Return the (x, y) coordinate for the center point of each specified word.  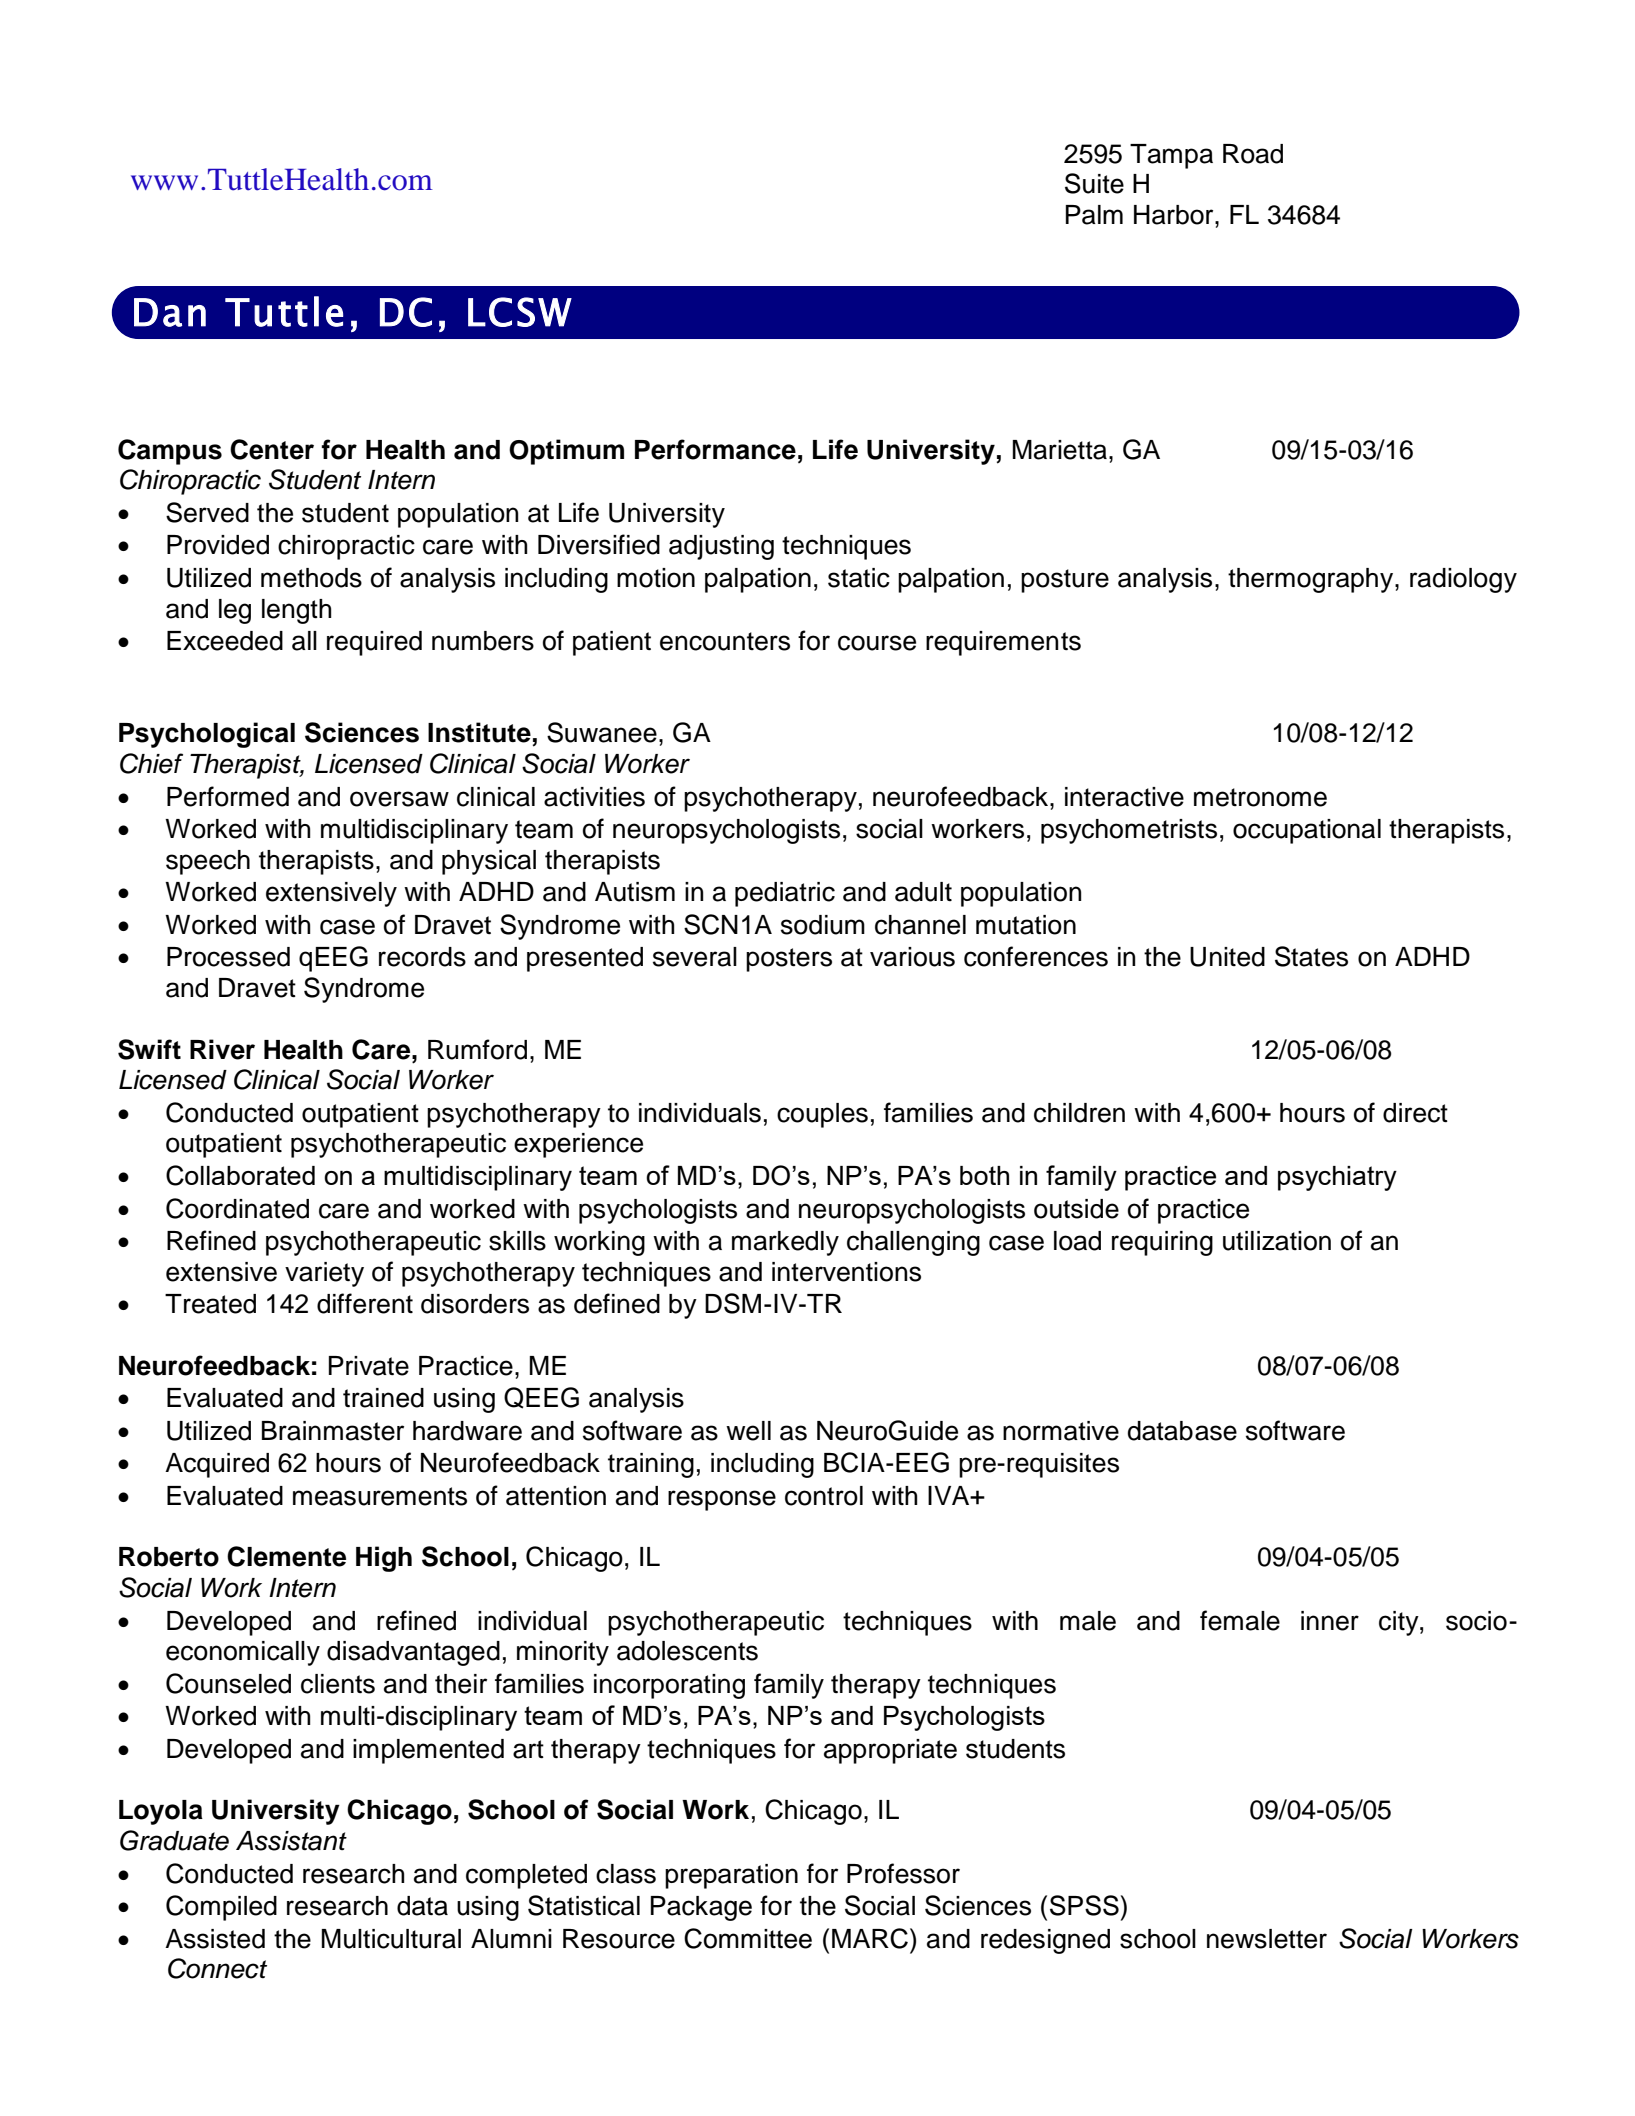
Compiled (221, 1908)
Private (369, 1366)
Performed (228, 796)
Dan (170, 312)
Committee (748, 1938)
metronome (1260, 797)
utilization (1277, 1241)
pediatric (785, 894)
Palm (1094, 215)
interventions (846, 1272)
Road (1253, 154)
